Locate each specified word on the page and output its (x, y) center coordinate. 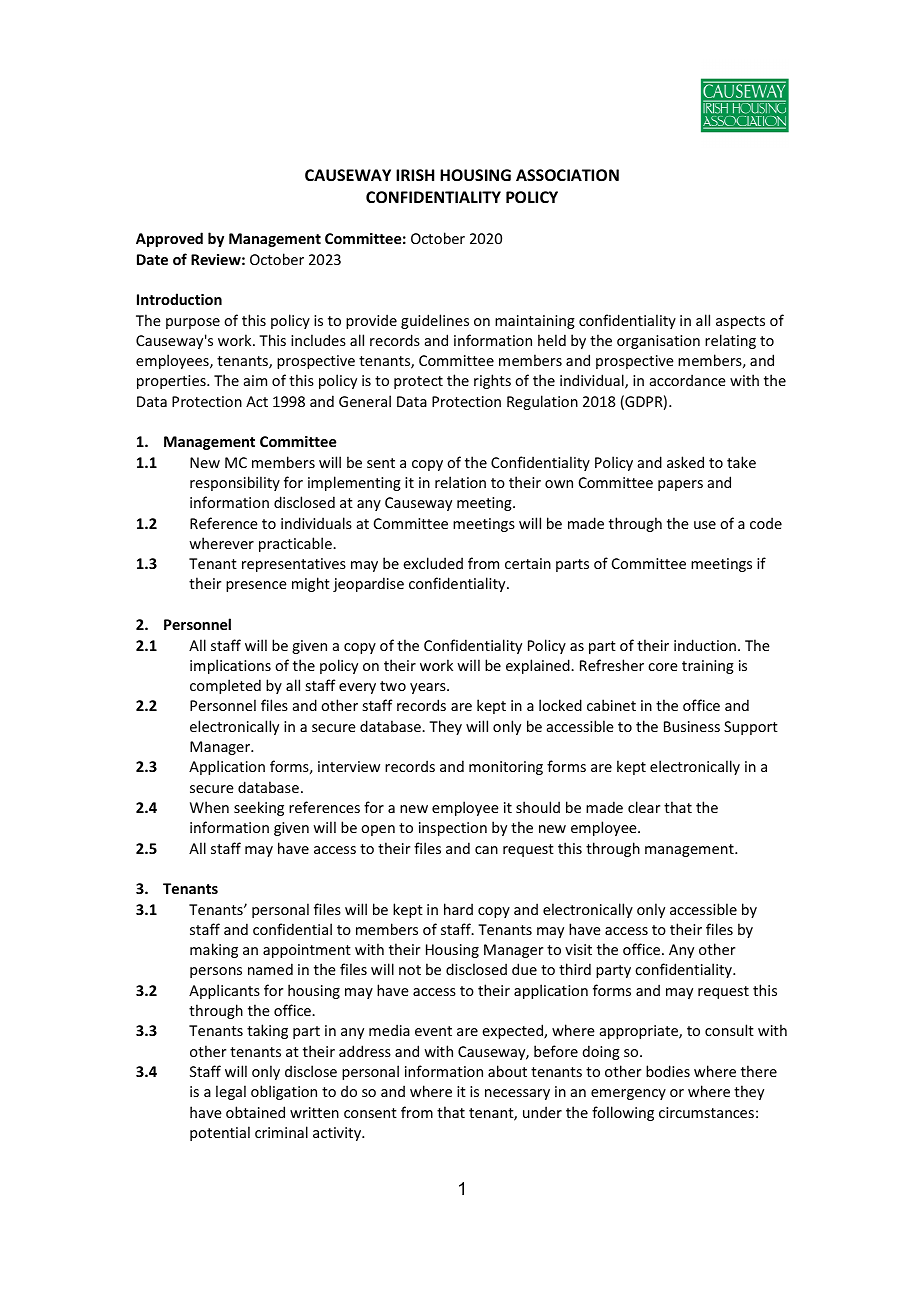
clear (644, 807)
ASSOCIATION (567, 175)
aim (255, 380)
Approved (169, 239)
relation (460, 482)
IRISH (415, 175)
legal (231, 1092)
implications (230, 666)
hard (458, 909)
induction (705, 645)
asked (685, 462)
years (429, 688)
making (214, 950)
